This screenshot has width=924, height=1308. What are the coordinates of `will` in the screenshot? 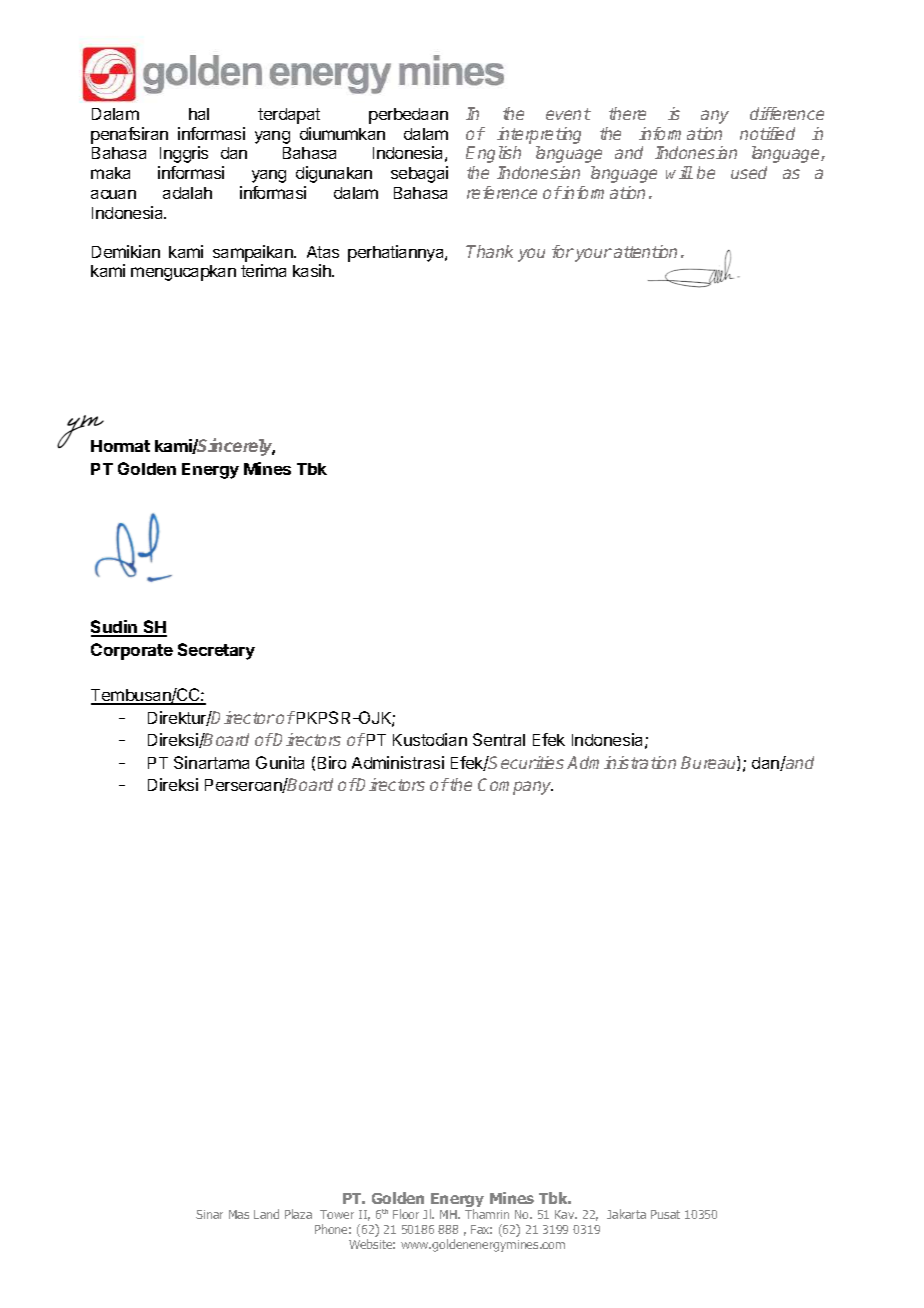 It's located at (679, 172).
